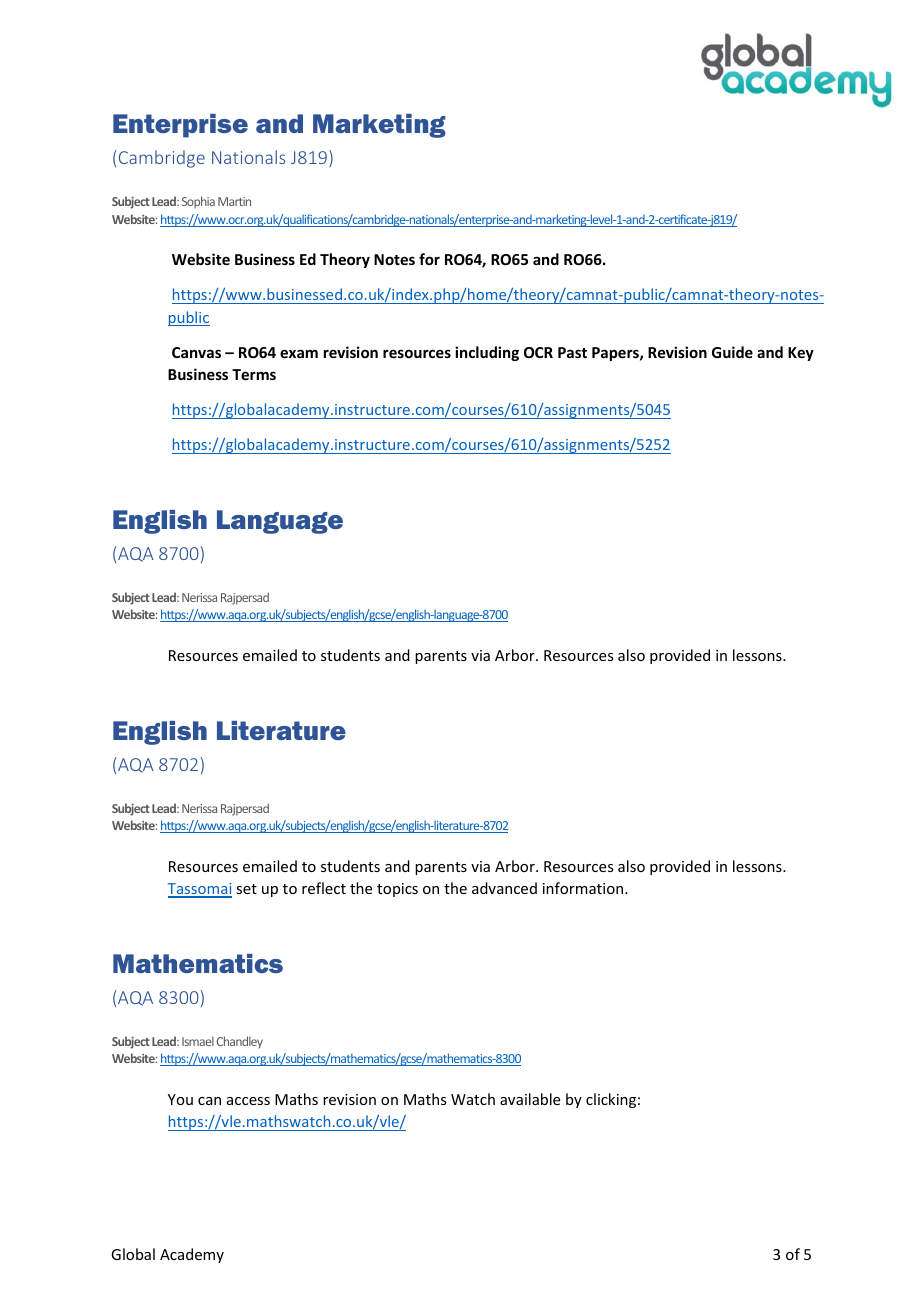 This screenshot has width=924, height=1308. I want to click on advanced, so click(504, 888).
